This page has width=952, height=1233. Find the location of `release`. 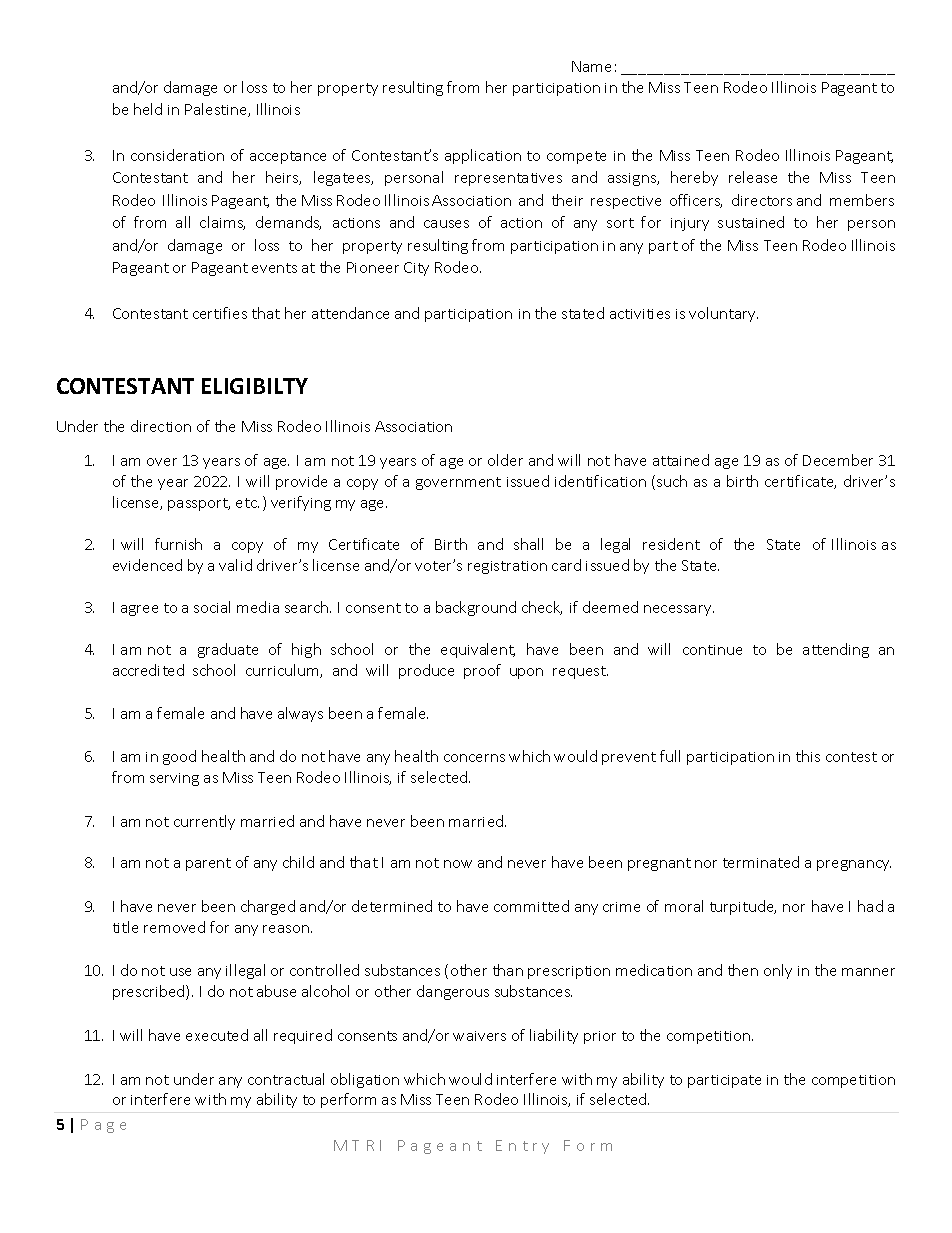

release is located at coordinates (753, 177).
